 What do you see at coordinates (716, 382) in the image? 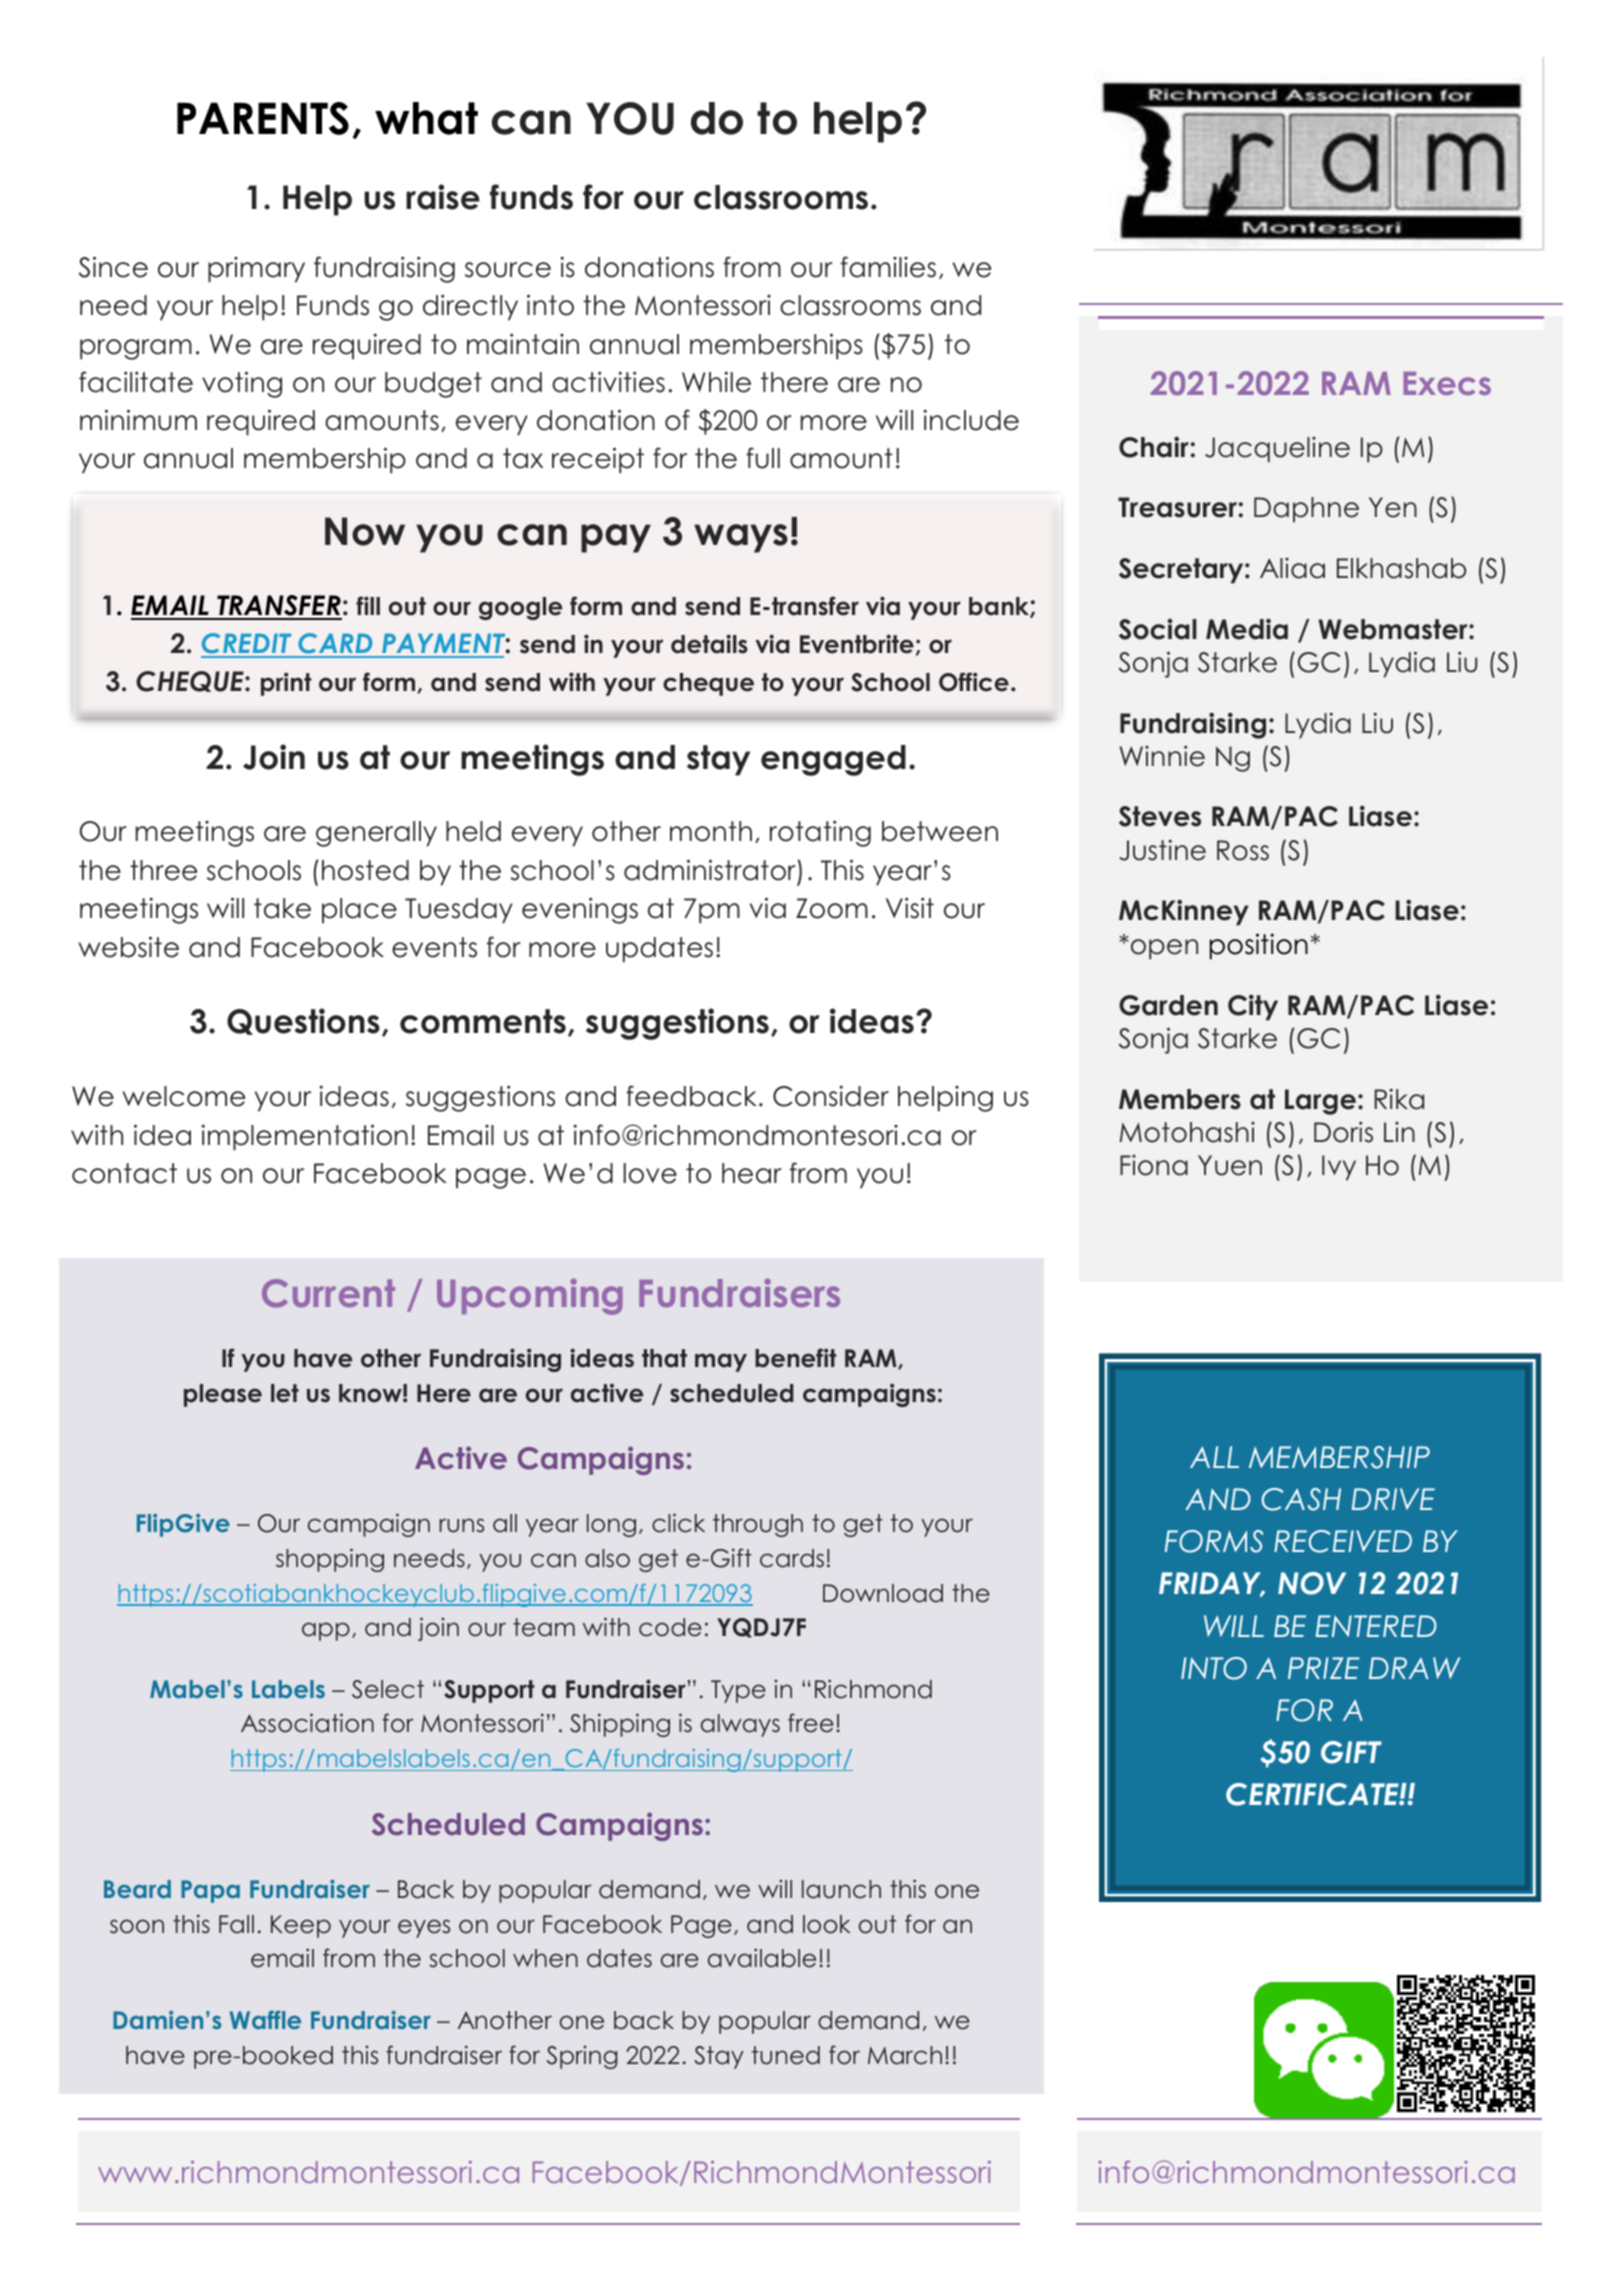
I see `While` at bounding box center [716, 382].
